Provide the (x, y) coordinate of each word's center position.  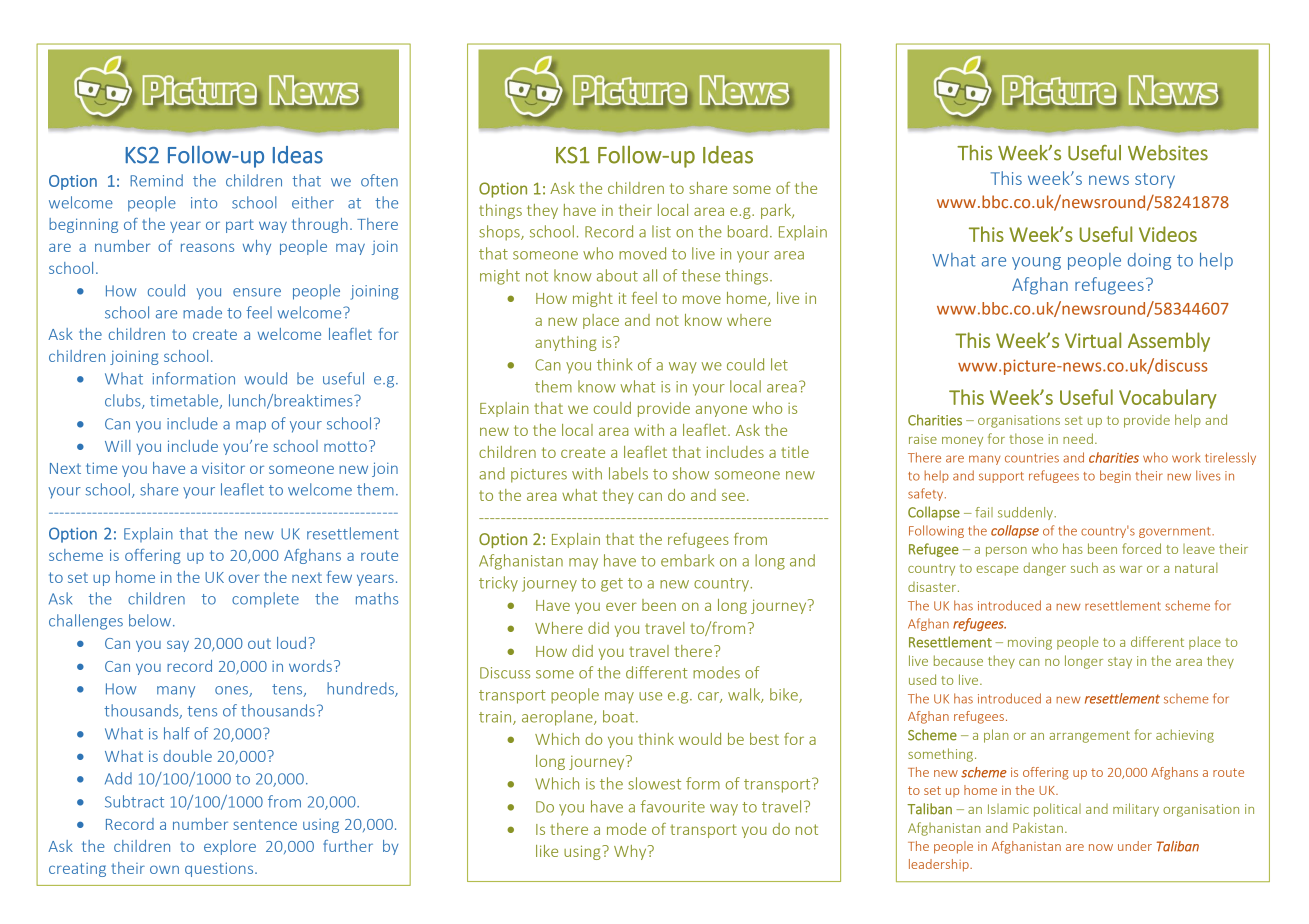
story (1155, 181)
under (1135, 846)
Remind (156, 180)
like (547, 851)
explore (230, 847)
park (777, 211)
